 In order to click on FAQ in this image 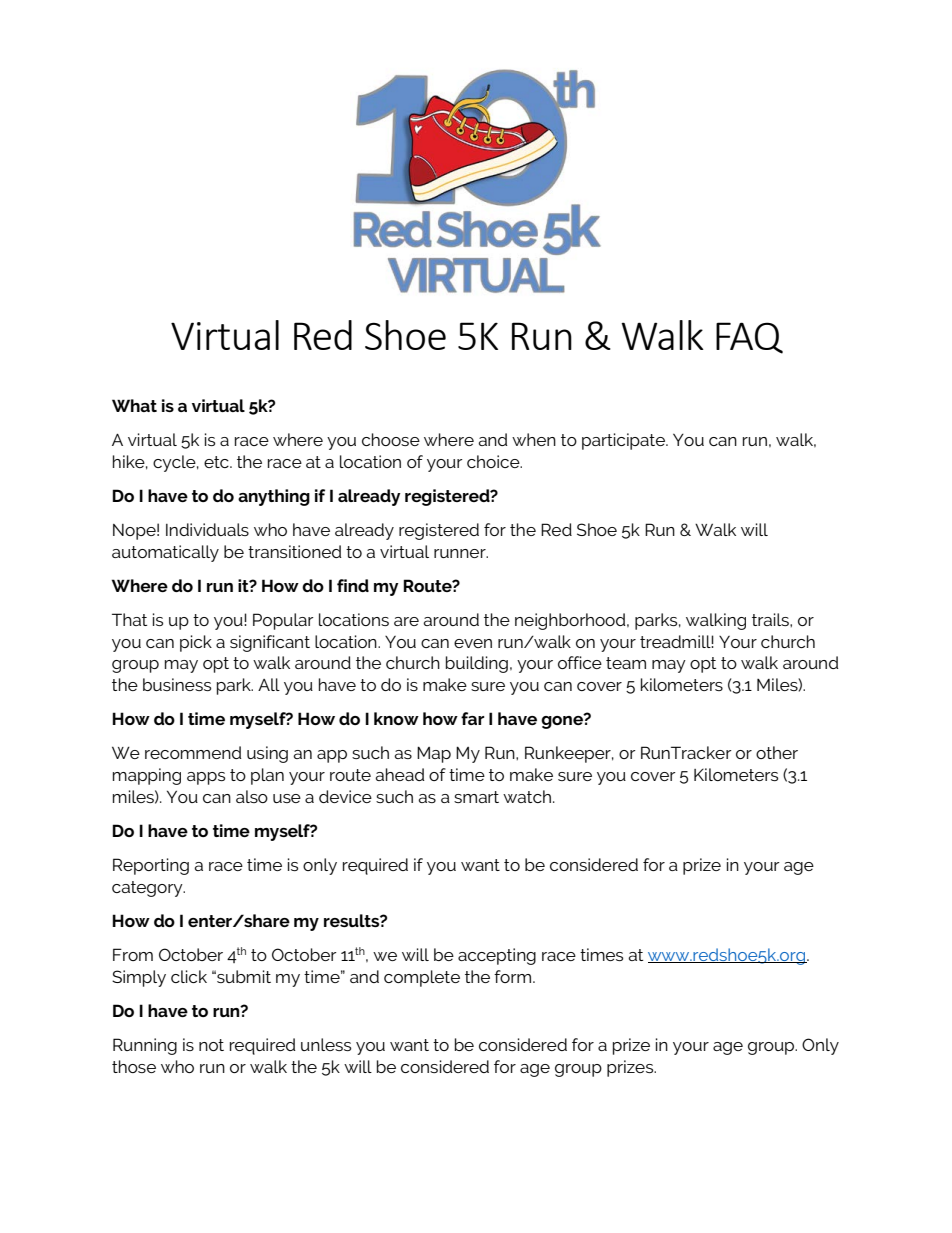, I will do `click(749, 338)`.
